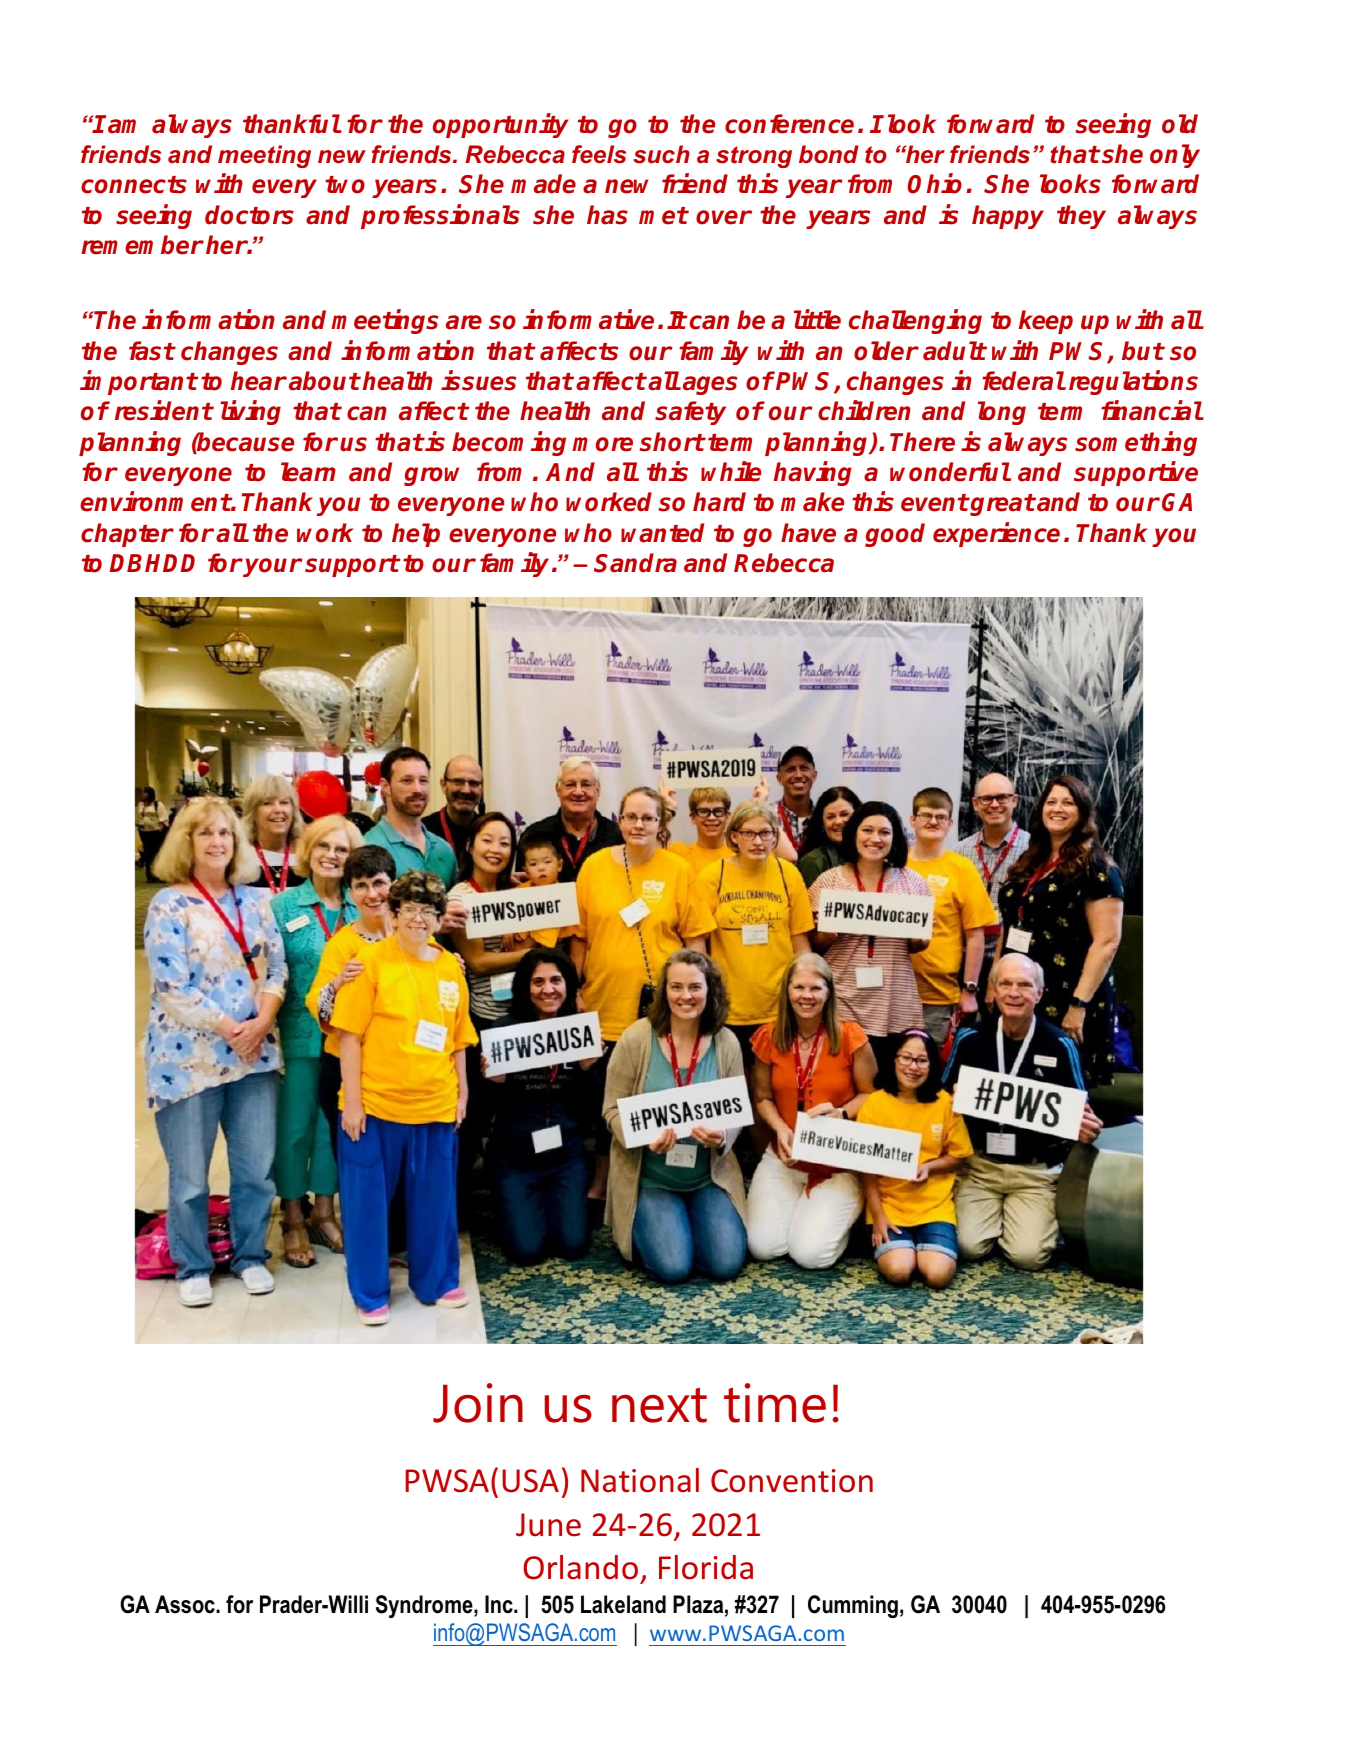 This page has width=1358, height=1758. I want to click on Sandra, so click(635, 563).
